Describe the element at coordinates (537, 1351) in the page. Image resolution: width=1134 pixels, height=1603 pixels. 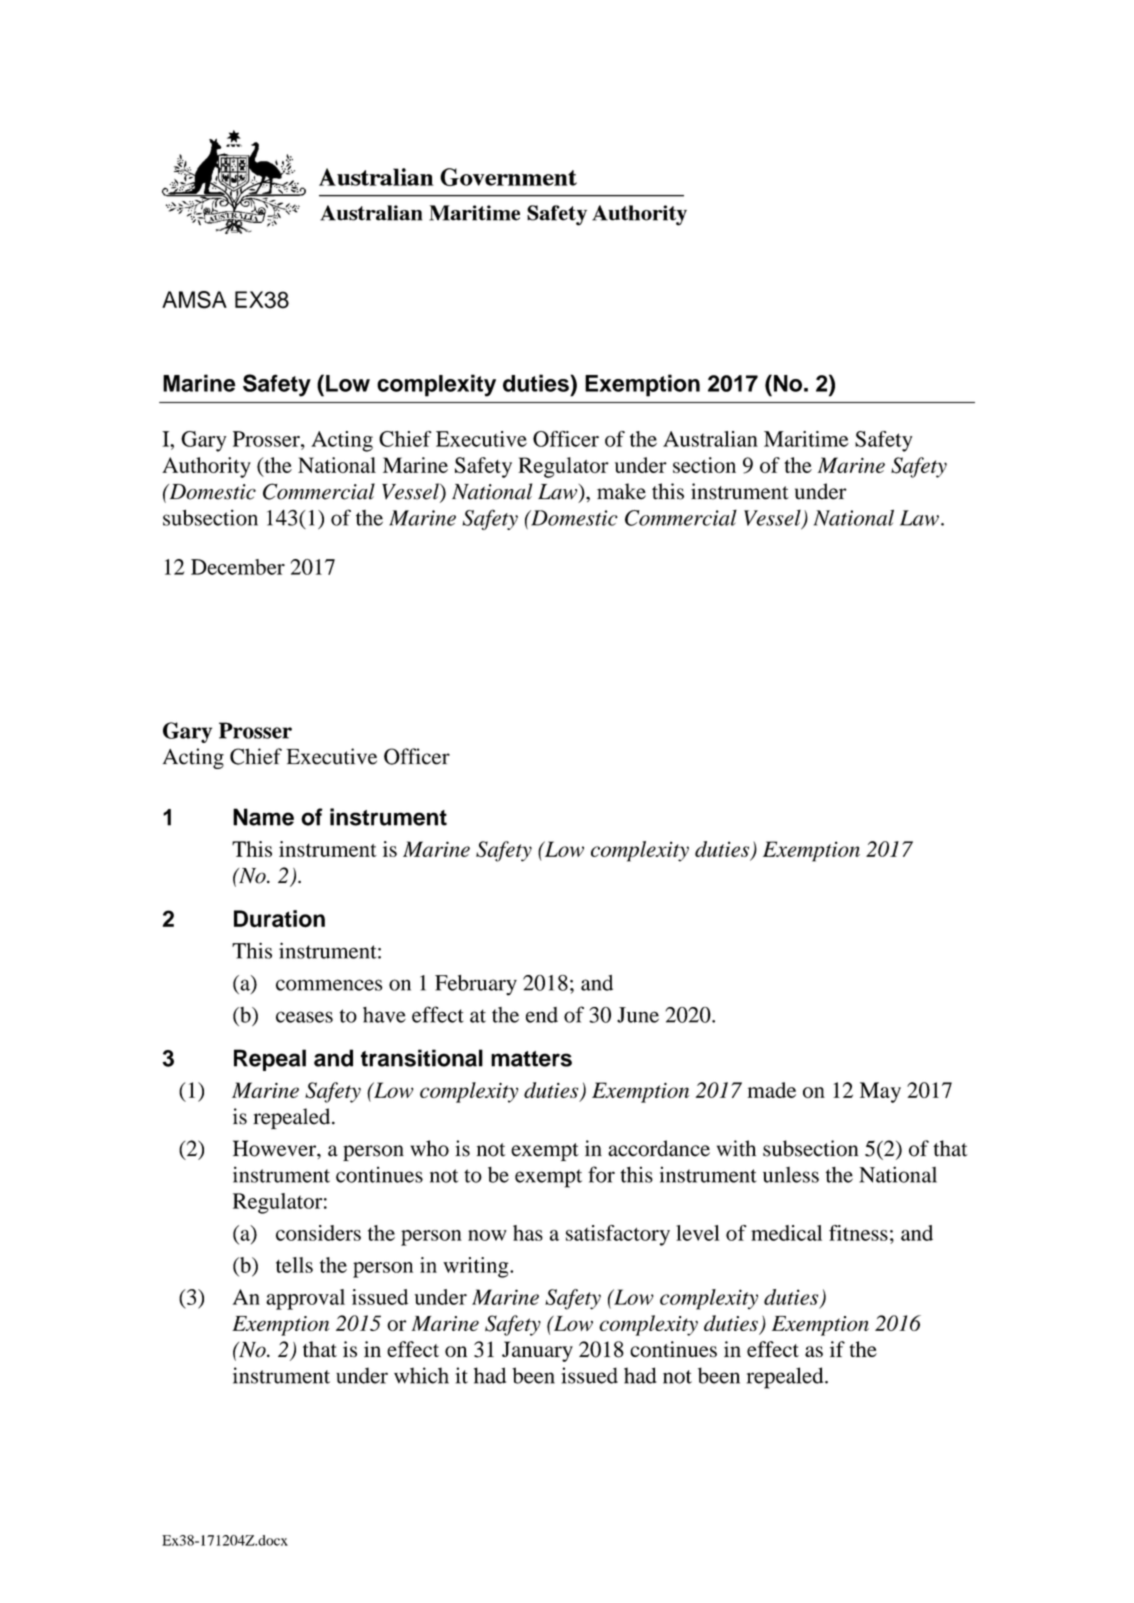
I see `January` at that location.
